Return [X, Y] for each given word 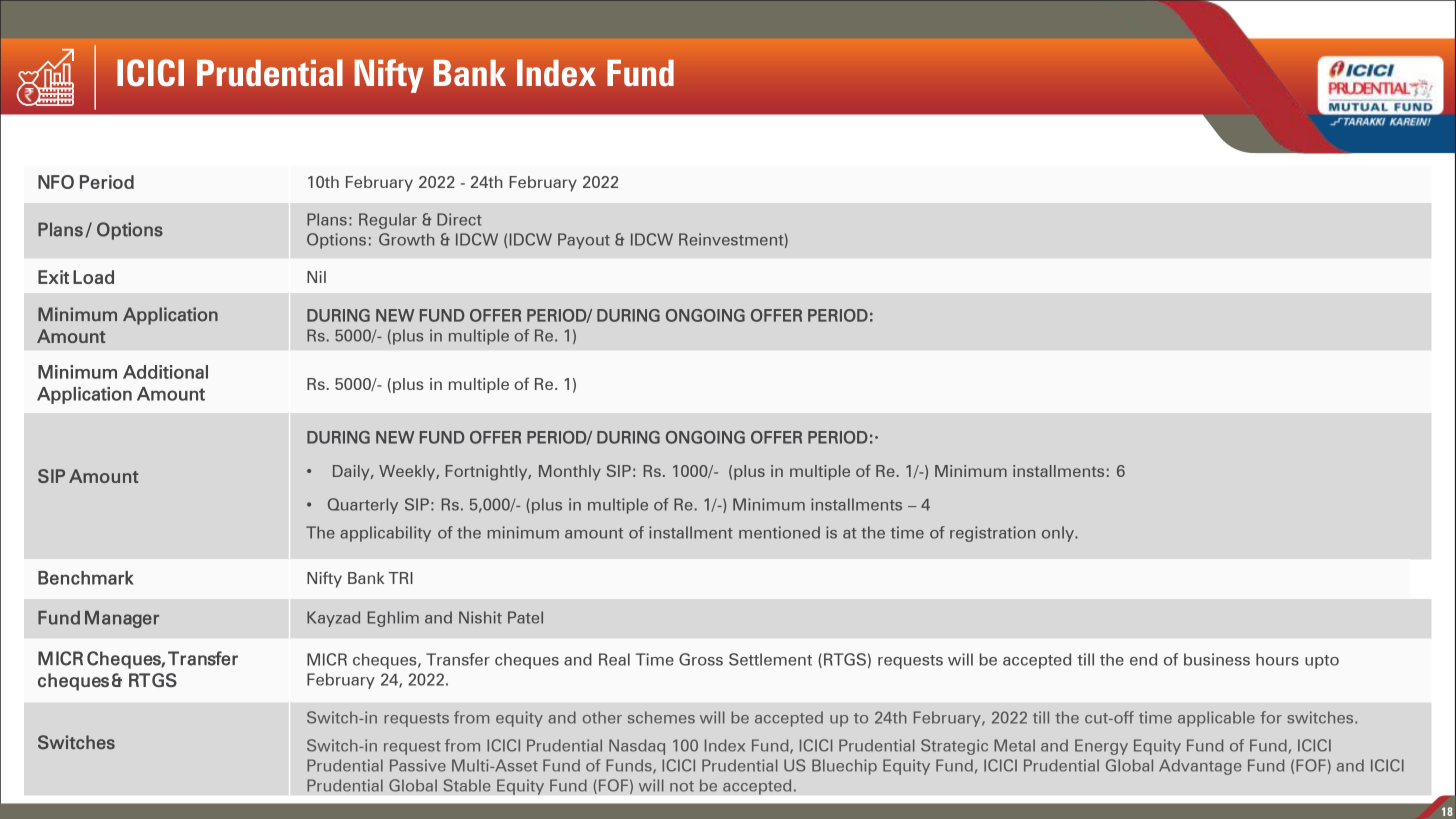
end [1143, 659]
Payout [584, 241]
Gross [701, 659]
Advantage [1200, 767]
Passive [418, 765]
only [1059, 534]
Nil [316, 277]
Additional [165, 372]
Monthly [570, 473]
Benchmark [86, 578]
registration [992, 534]
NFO [56, 182]
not [682, 786]
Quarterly [363, 506]
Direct [459, 219]
